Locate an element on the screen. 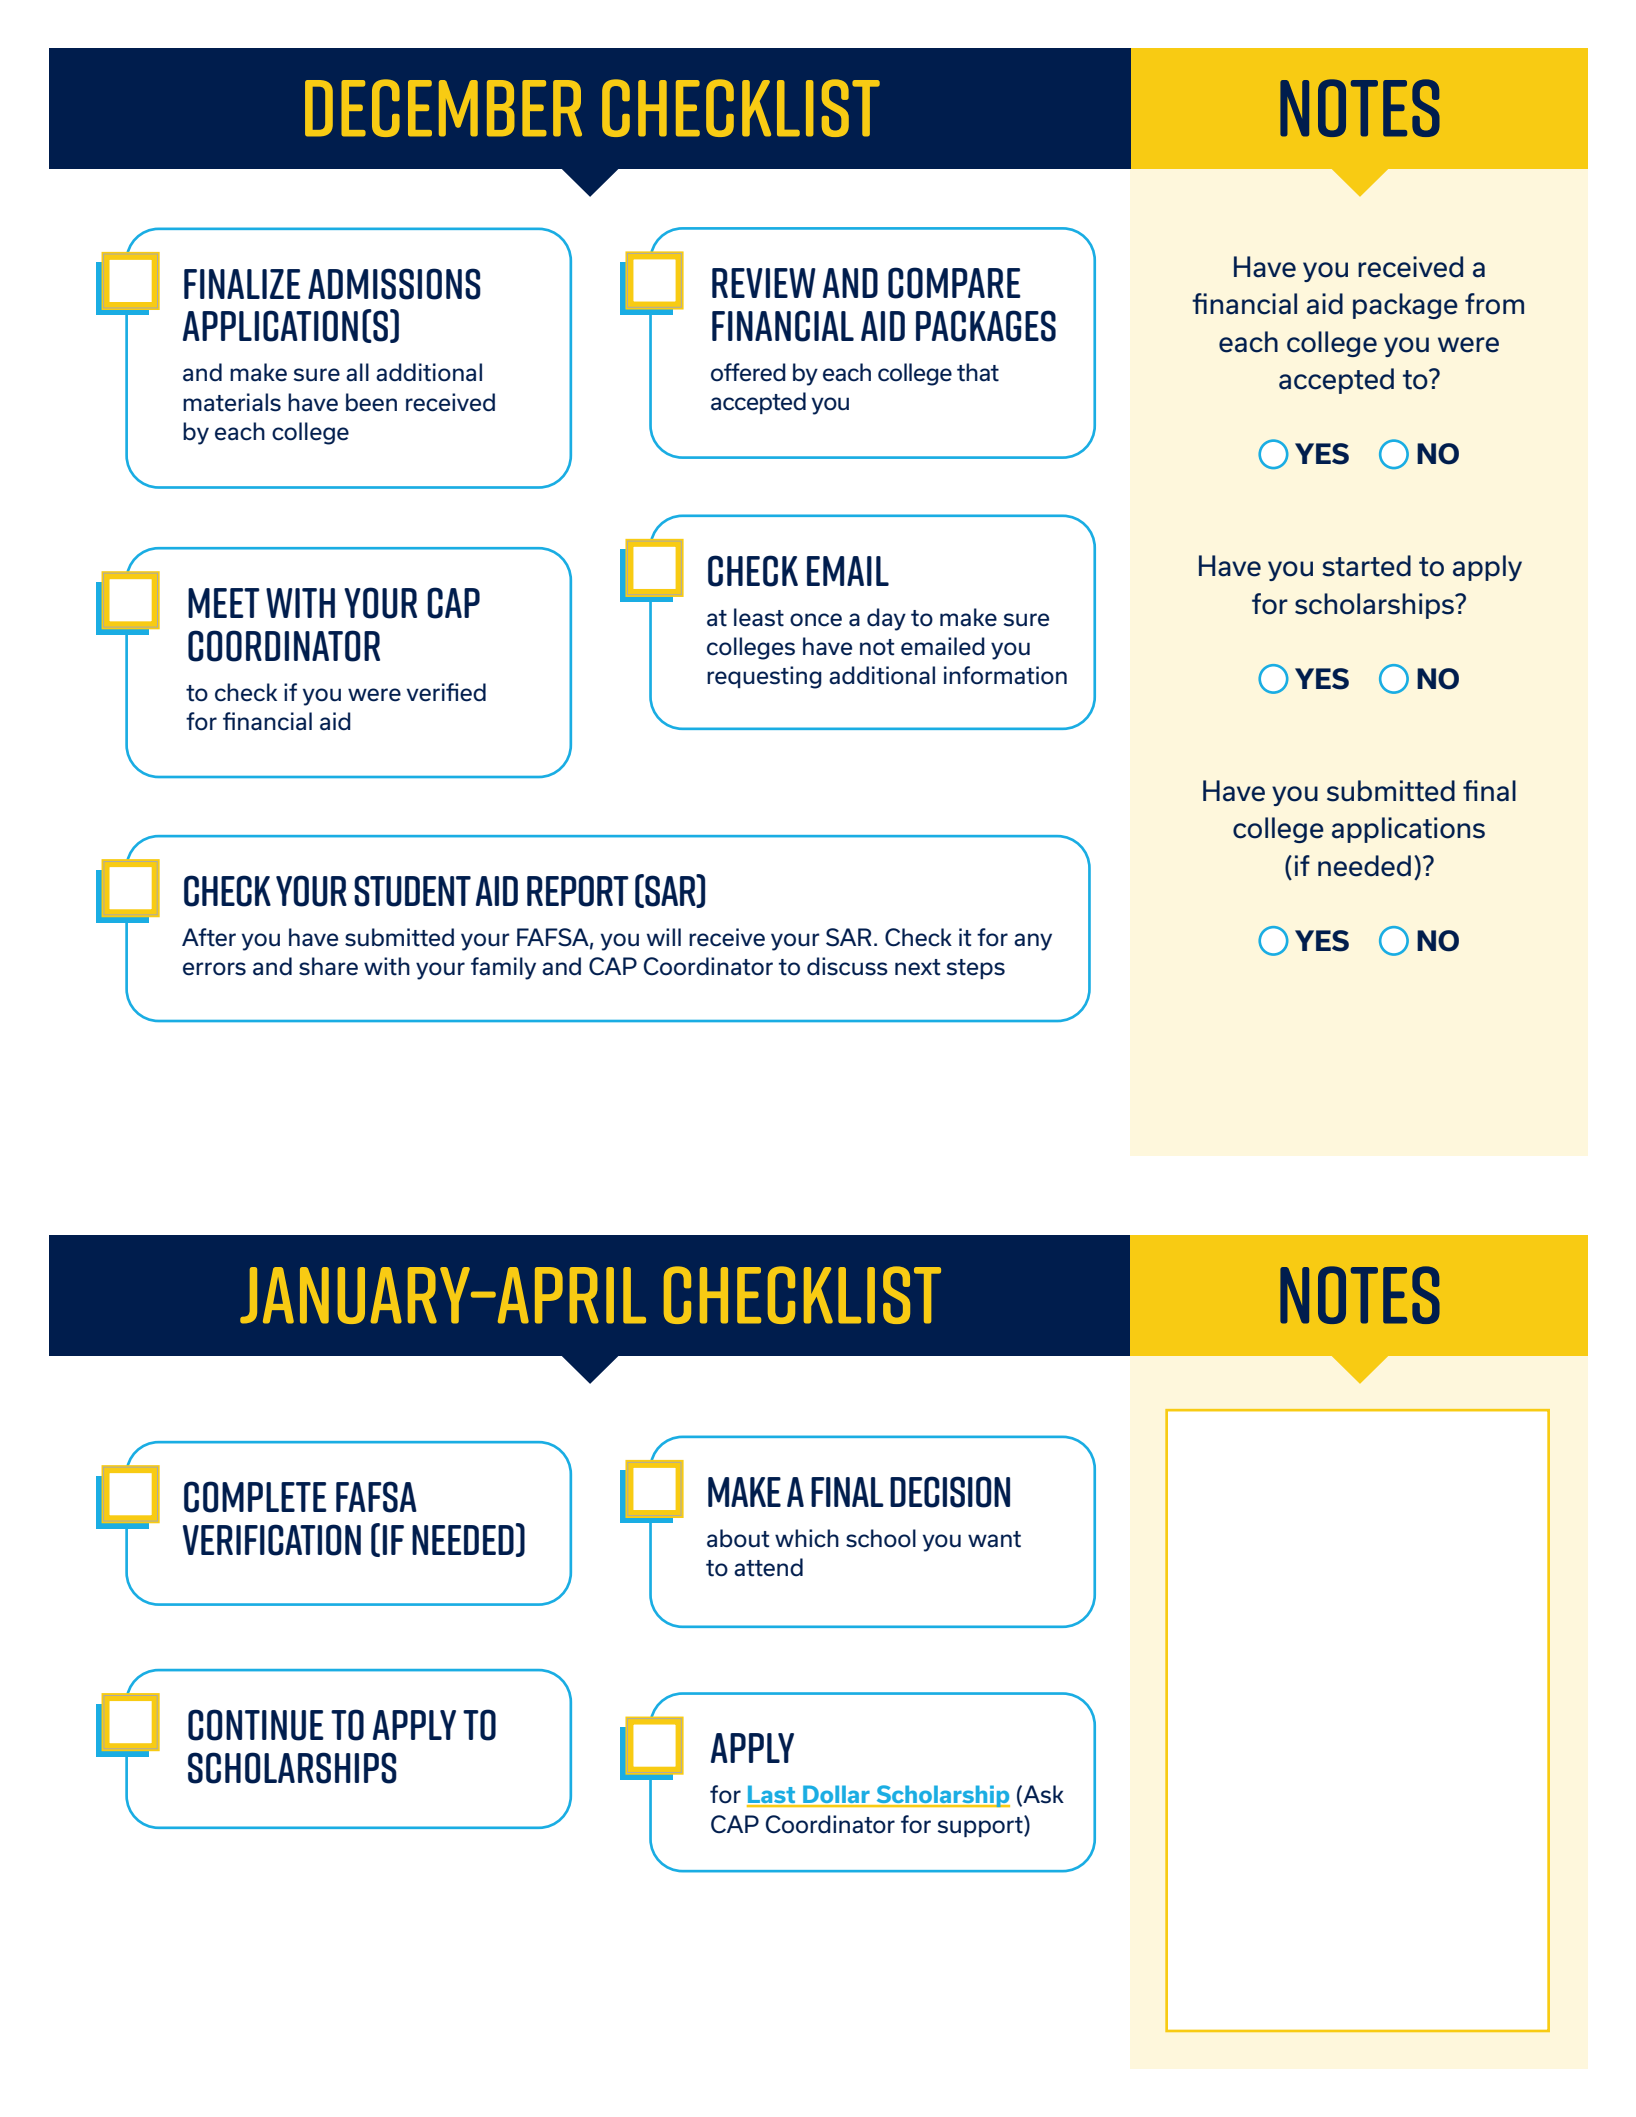 The width and height of the screenshot is (1636, 2117). Continue is located at coordinates (256, 1725).
